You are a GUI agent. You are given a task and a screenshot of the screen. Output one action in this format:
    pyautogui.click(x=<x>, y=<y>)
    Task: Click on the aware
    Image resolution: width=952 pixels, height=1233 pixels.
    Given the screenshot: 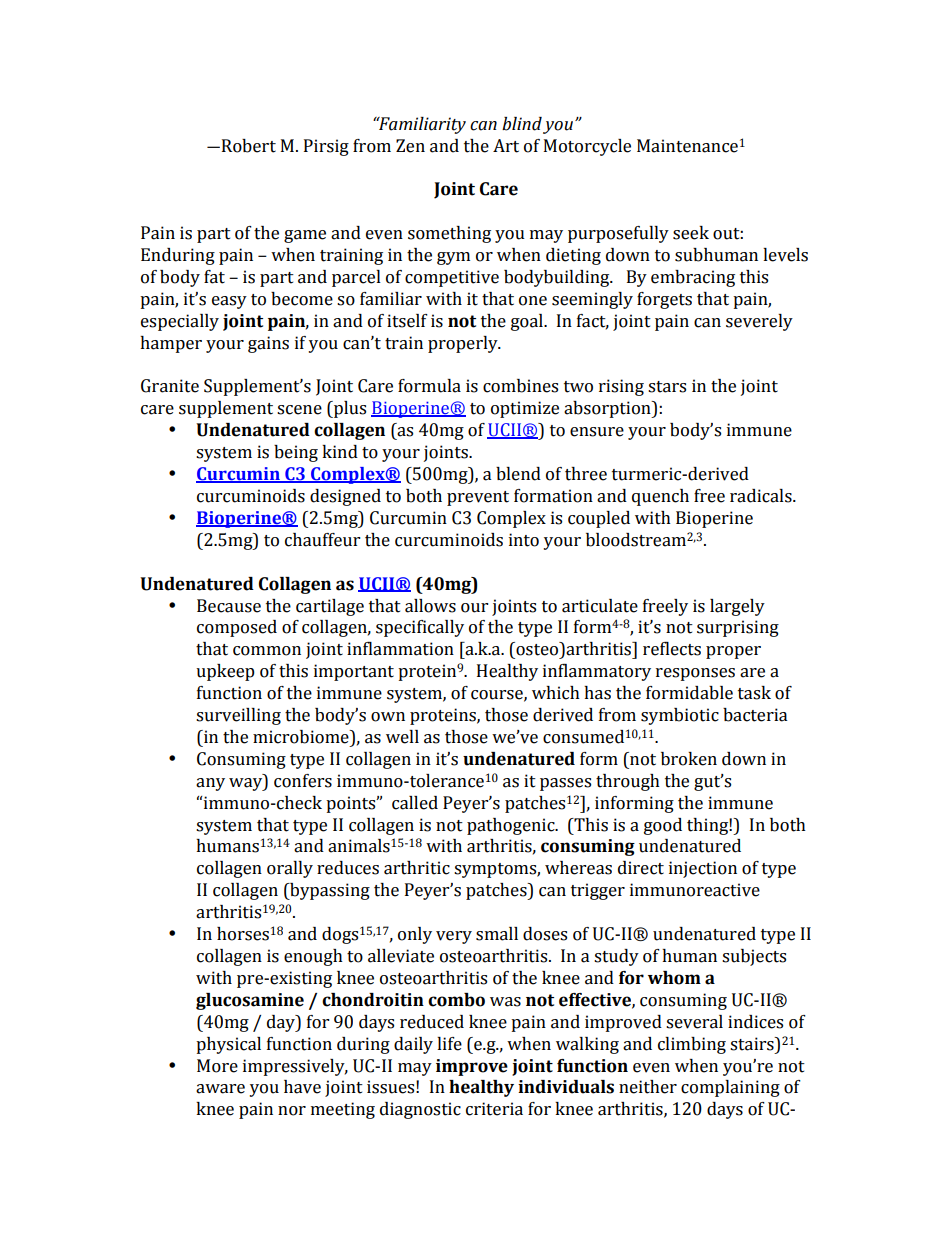 What is the action you would take?
    pyautogui.click(x=220, y=1089)
